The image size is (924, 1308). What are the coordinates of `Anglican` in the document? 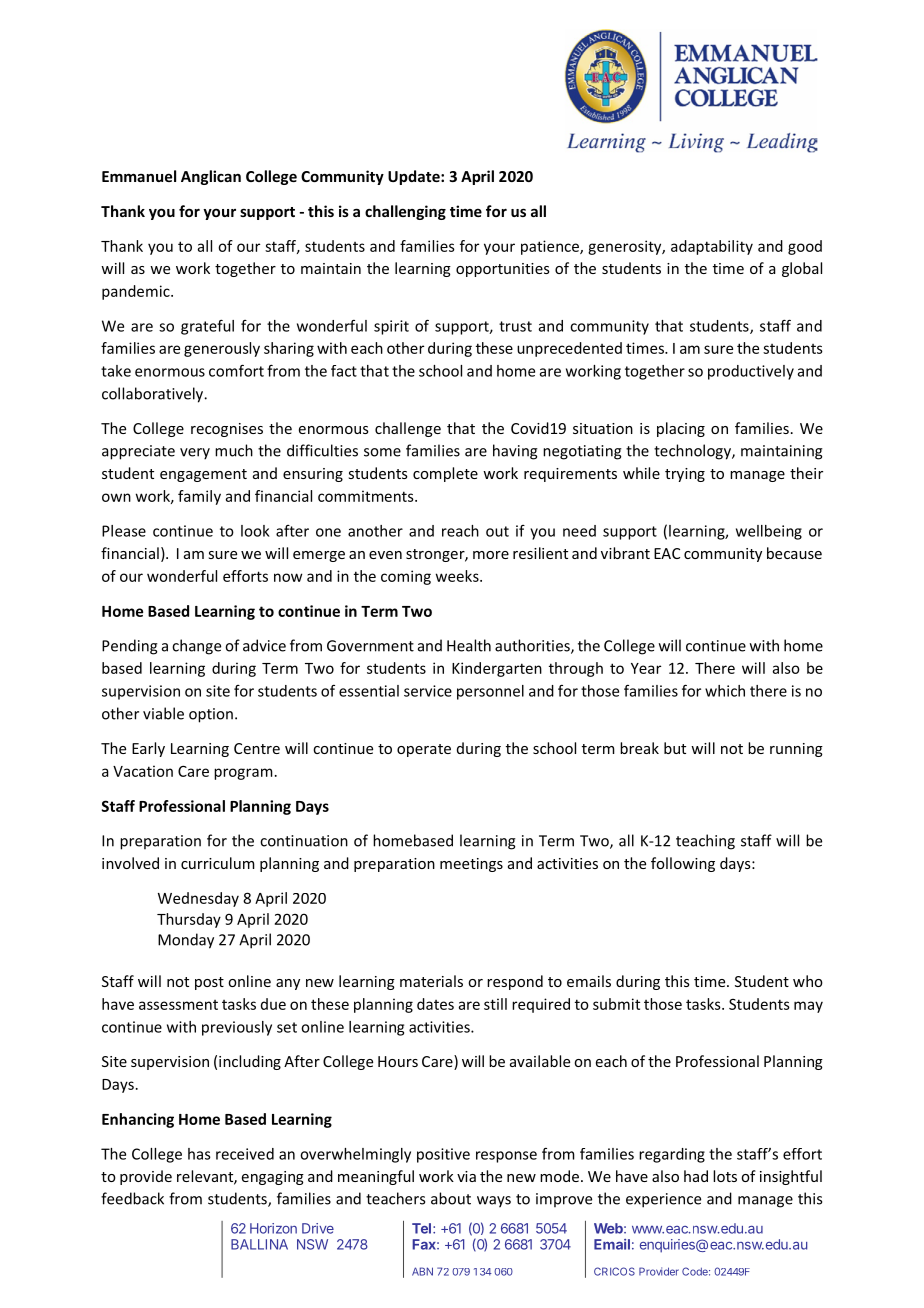 It's located at (211, 177).
